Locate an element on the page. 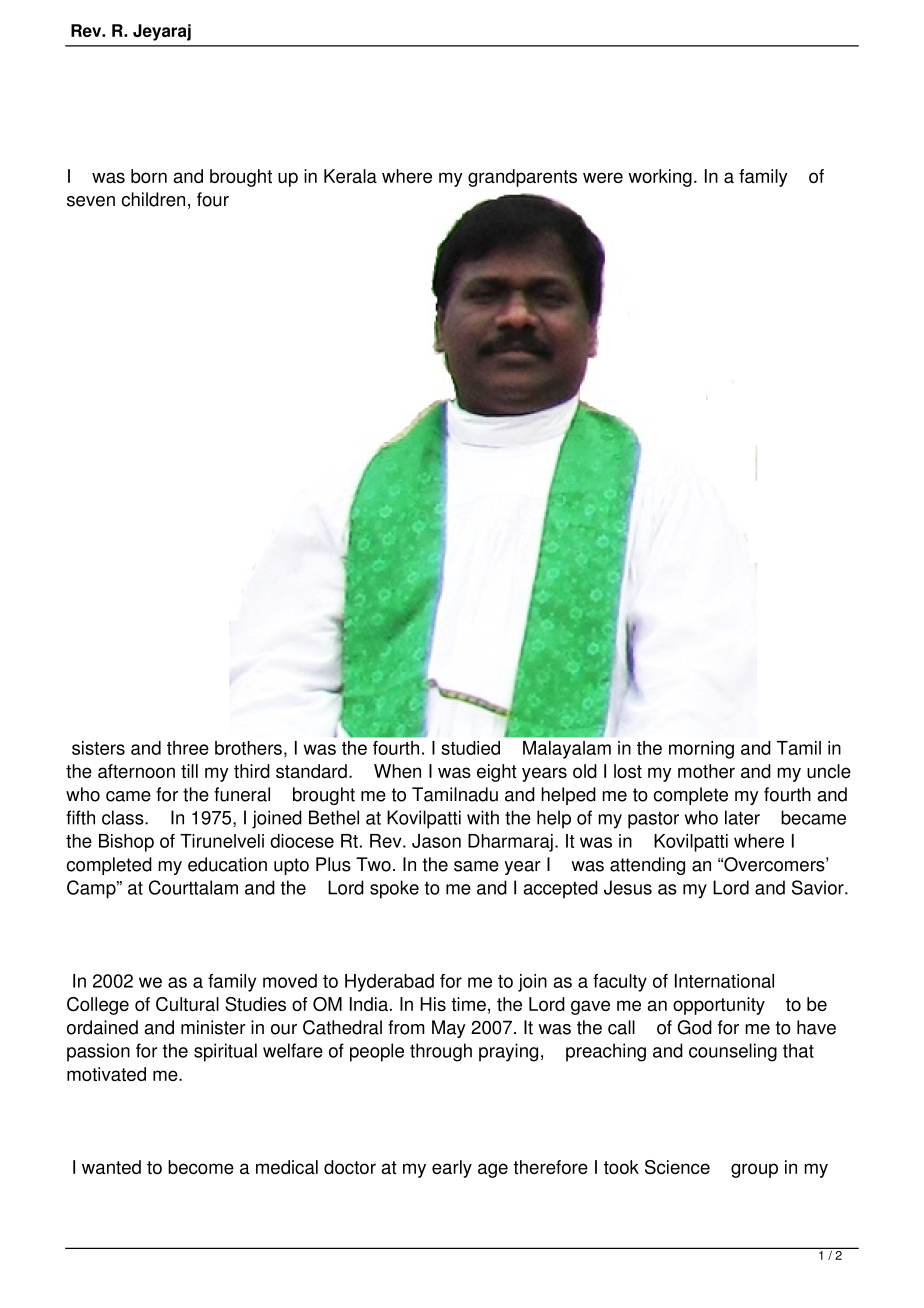 This document has height=1308, width=924. class is located at coordinates (124, 817).
